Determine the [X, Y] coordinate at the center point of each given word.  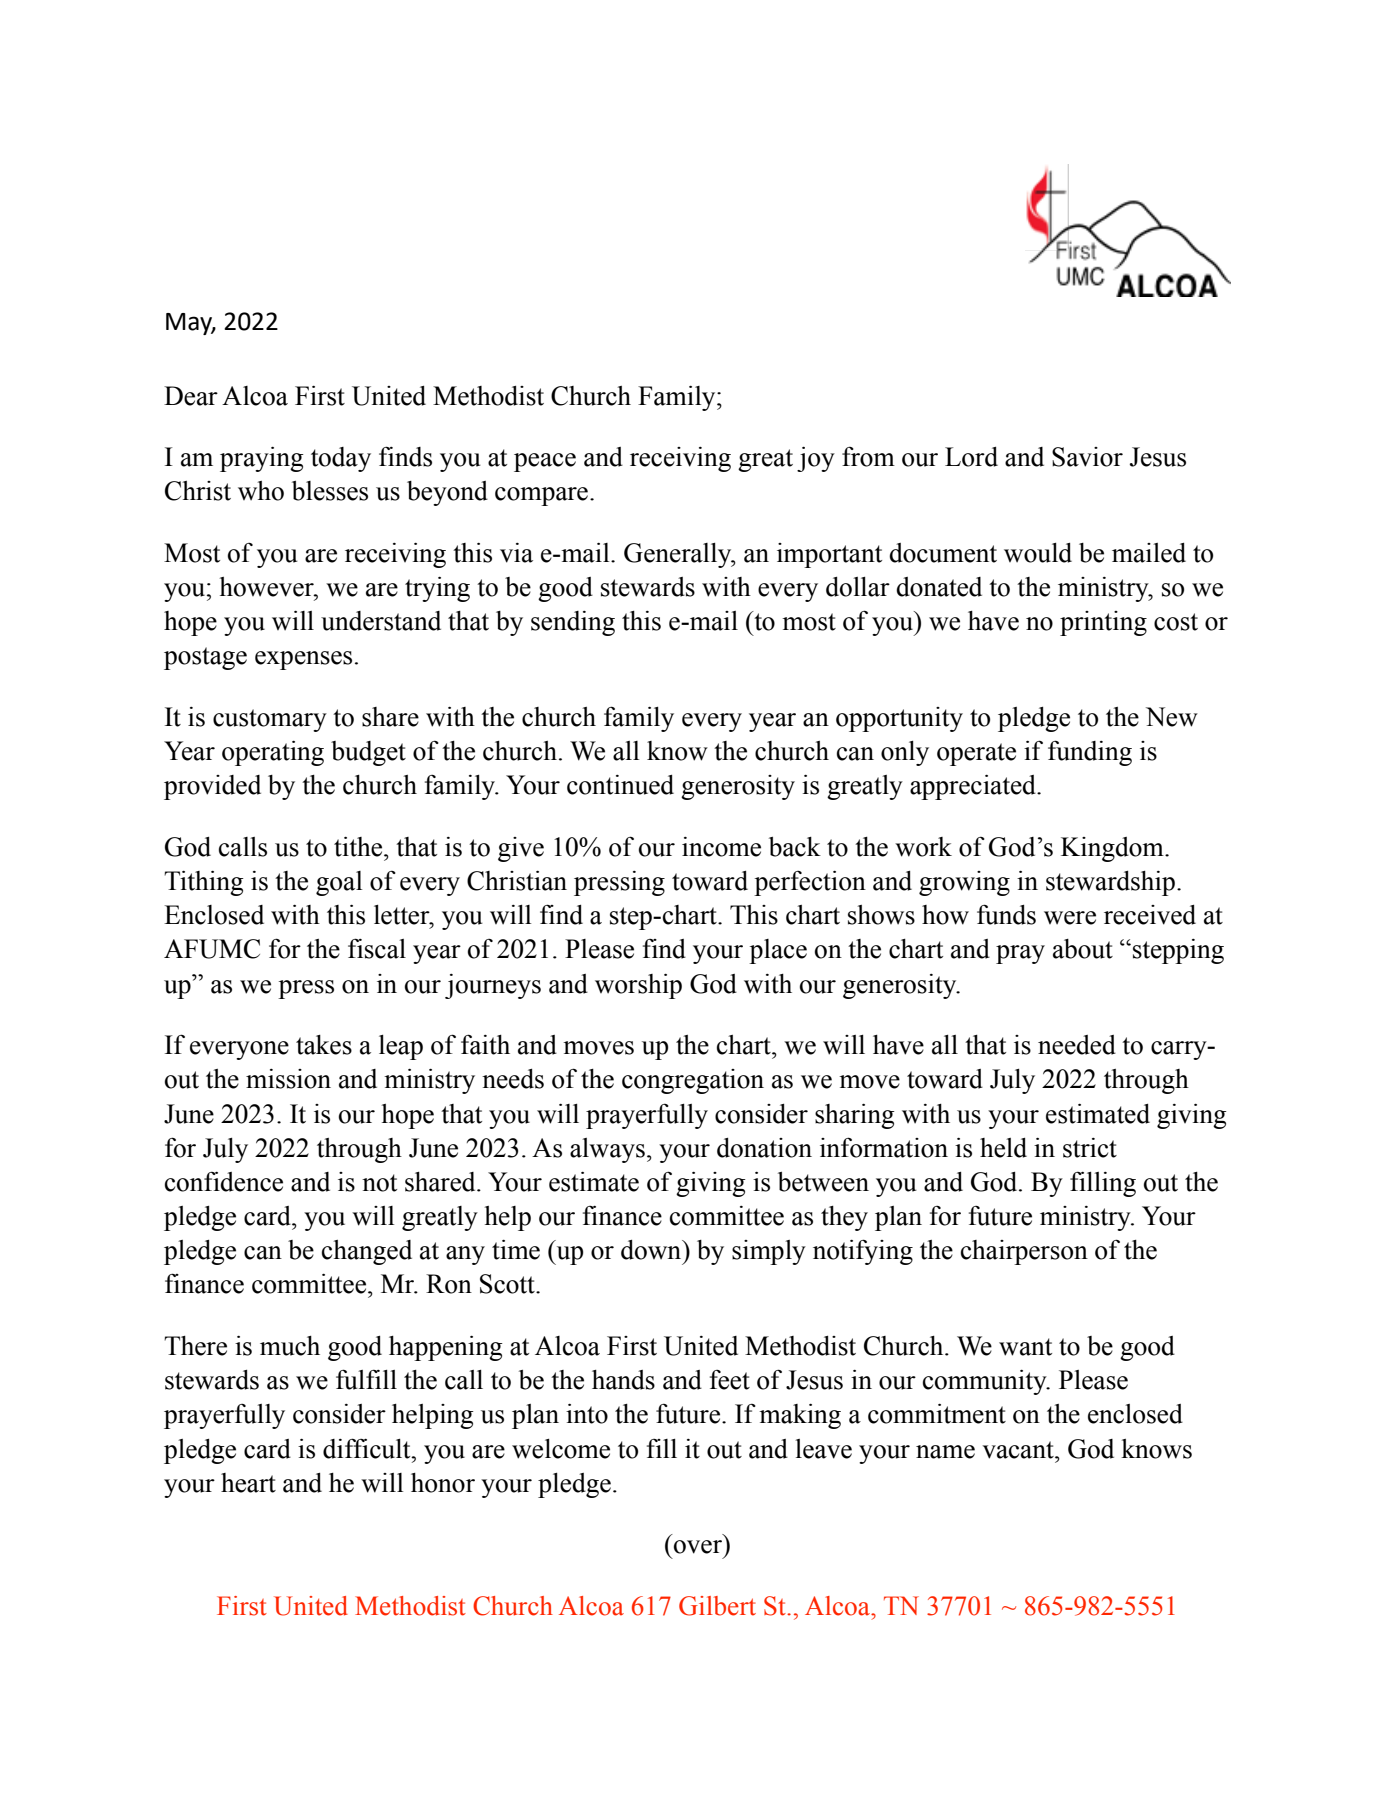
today [341, 459]
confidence [224, 1181]
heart [248, 1483]
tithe [359, 847]
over [698, 1547]
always [607, 1150]
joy [816, 459]
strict [1090, 1148]
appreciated [974, 787]
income [721, 847]
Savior [1087, 457]
